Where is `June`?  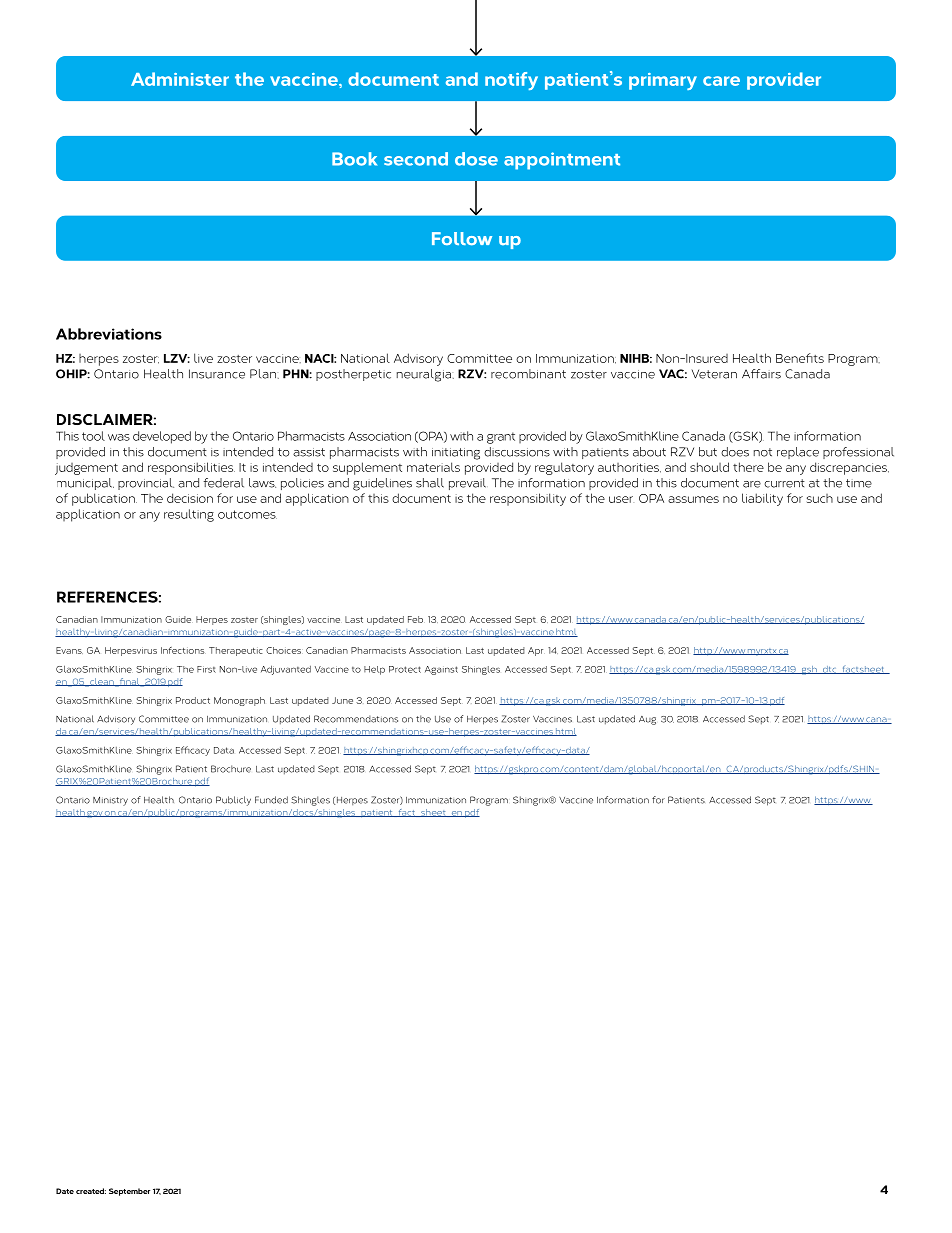 June is located at coordinates (342, 700).
